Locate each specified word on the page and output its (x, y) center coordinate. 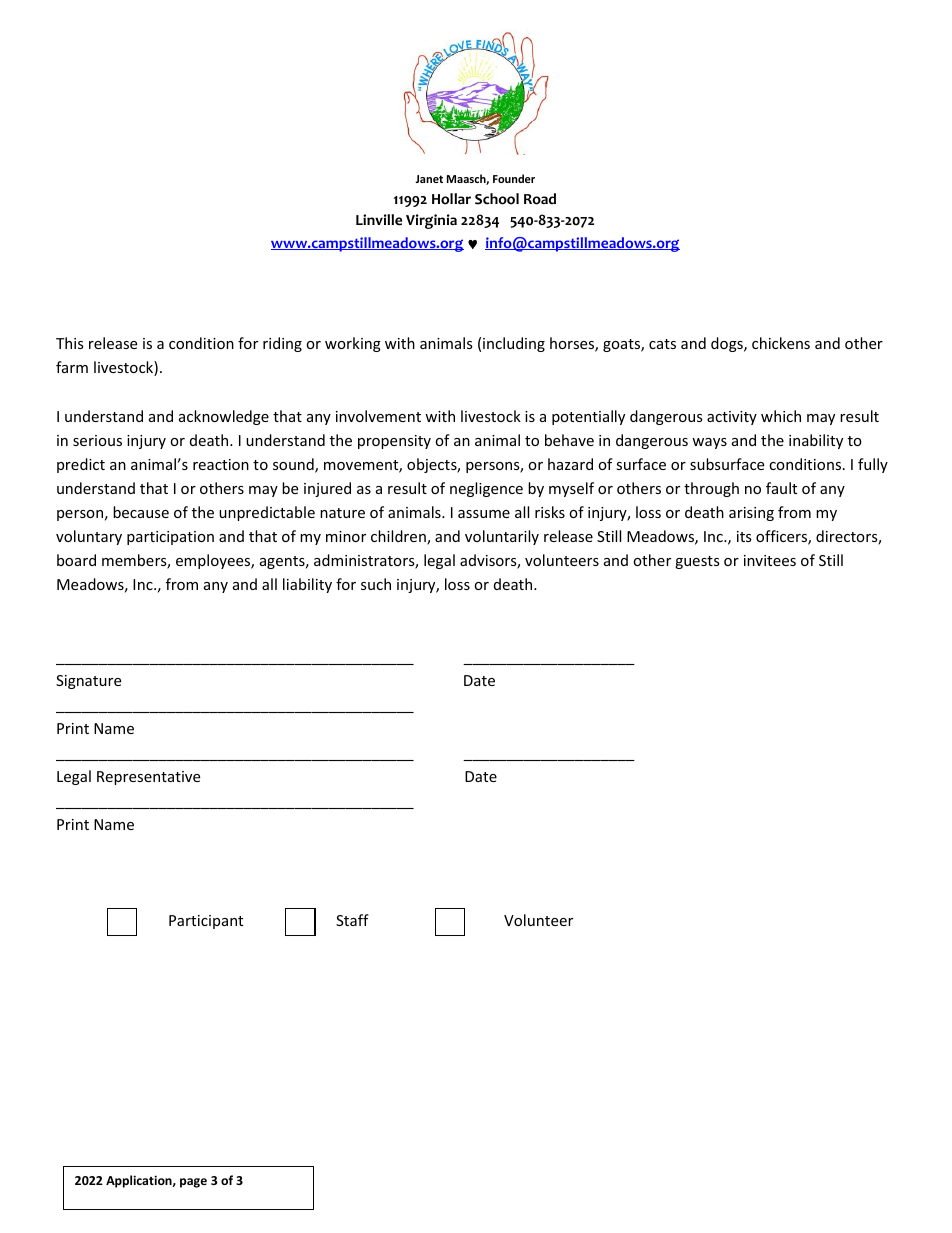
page (193, 1183)
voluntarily (502, 537)
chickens (781, 343)
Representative (148, 778)
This (70, 343)
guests (697, 562)
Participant (206, 922)
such (376, 584)
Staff (352, 920)
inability (816, 441)
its (744, 536)
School (497, 199)
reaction (221, 464)
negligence (486, 489)
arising (751, 514)
